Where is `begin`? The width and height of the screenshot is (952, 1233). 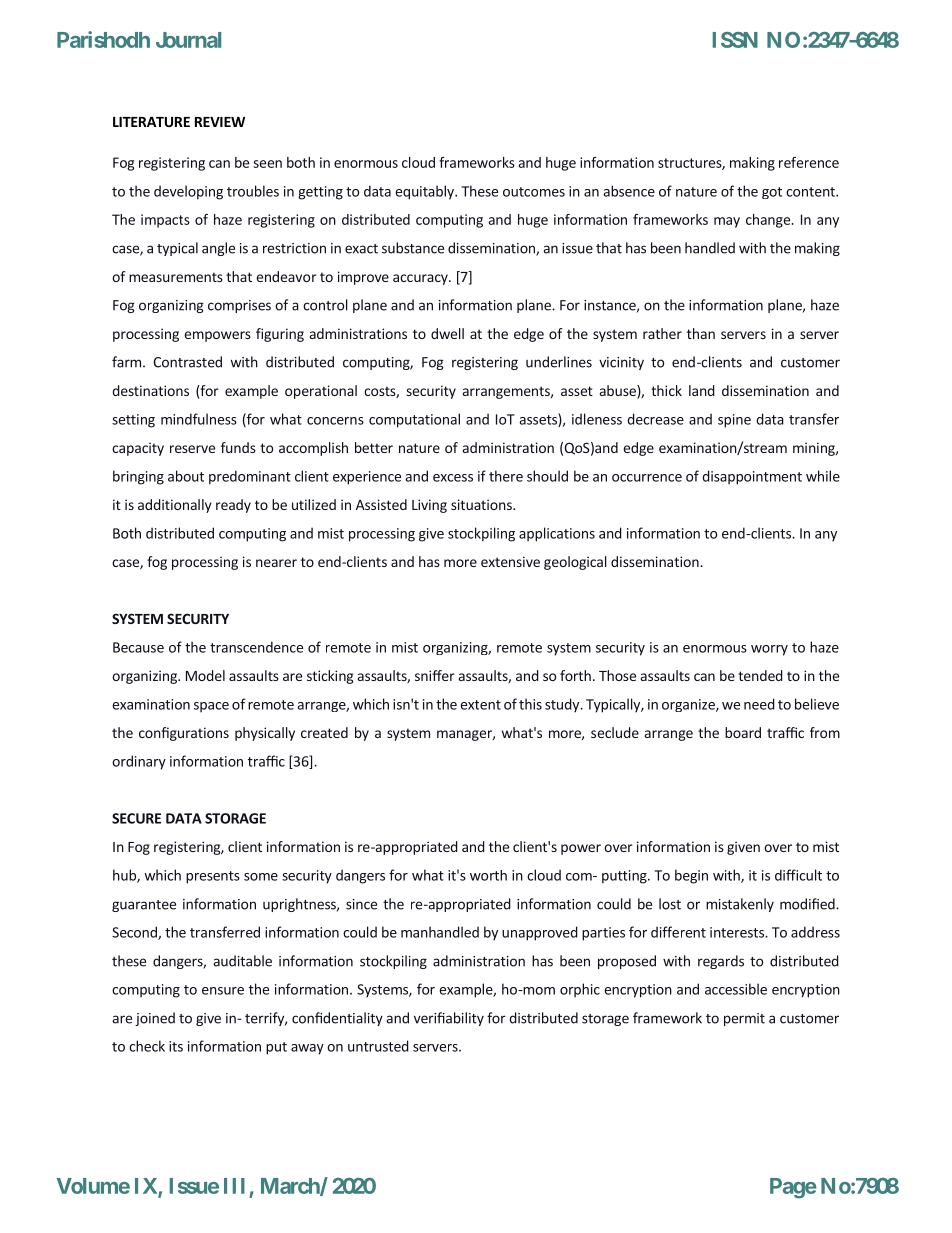 begin is located at coordinates (691, 876).
